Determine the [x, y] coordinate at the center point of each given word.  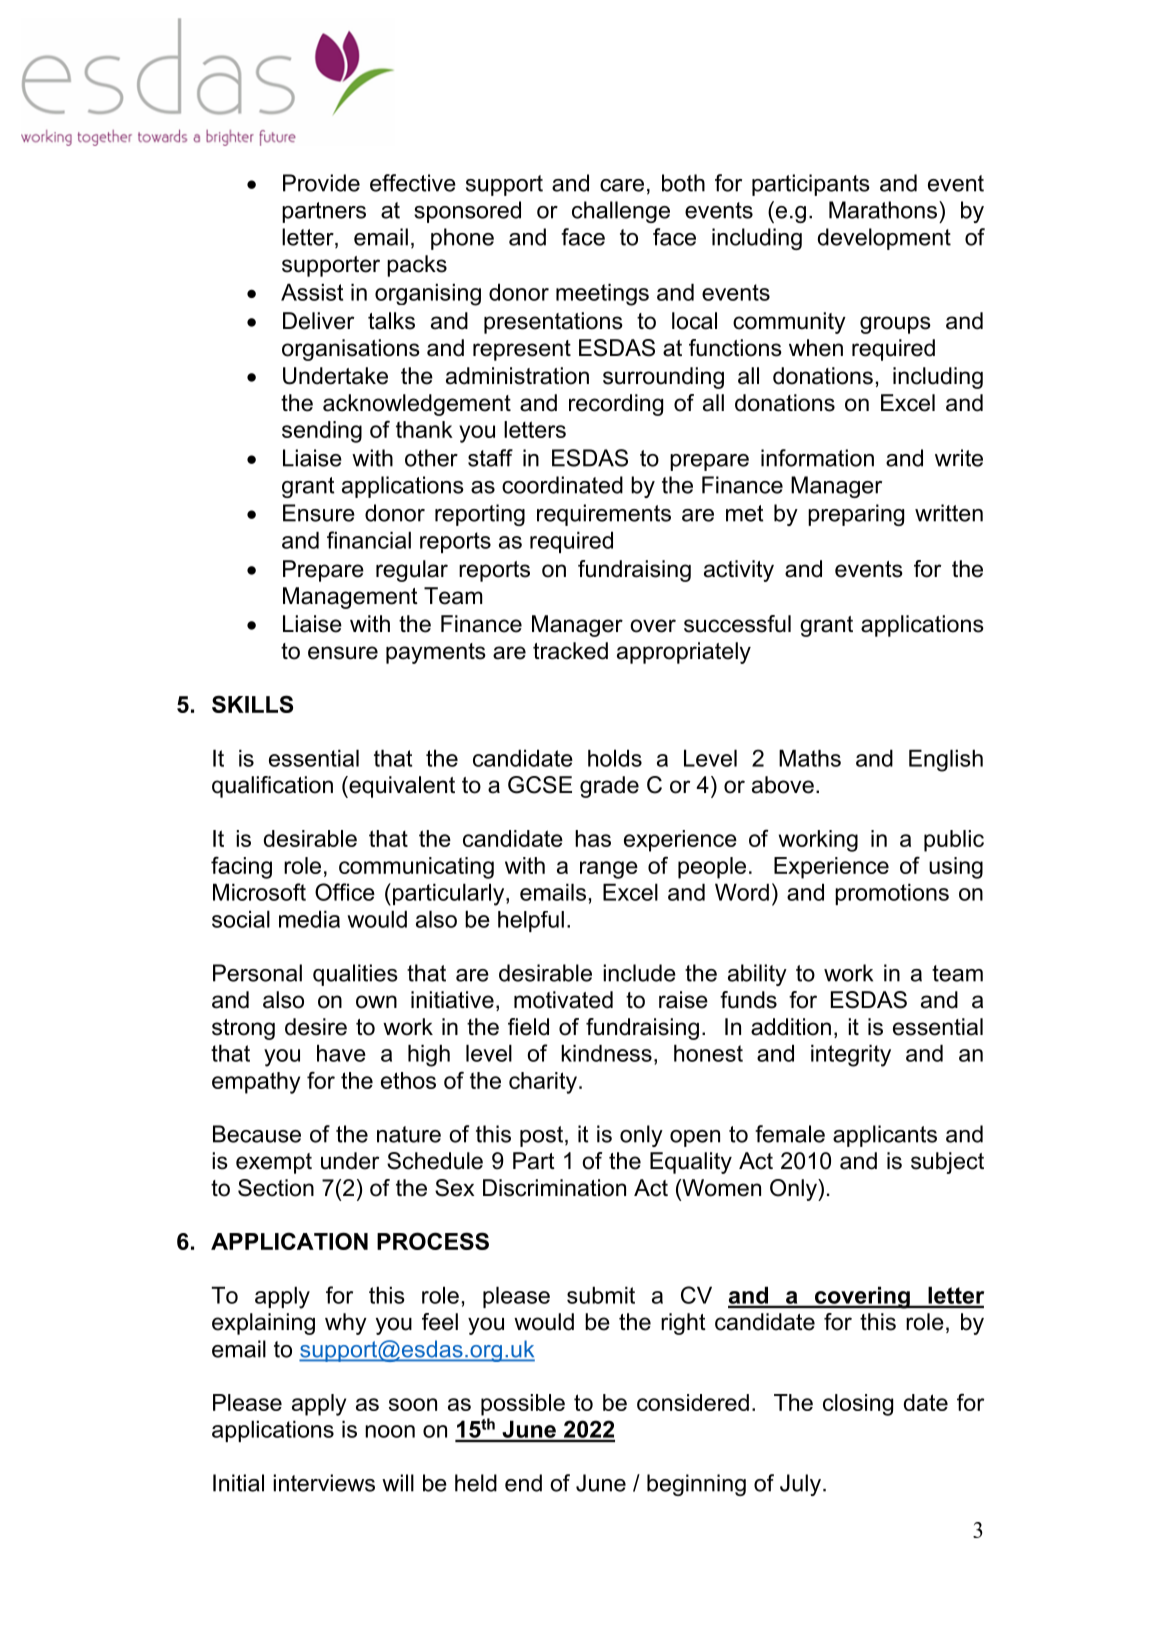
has [593, 838]
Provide [321, 183]
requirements [604, 515]
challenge [621, 212]
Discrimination [554, 1188]
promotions [892, 894]
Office [345, 892]
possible [523, 1405]
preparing [856, 515]
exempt [274, 1163]
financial [369, 540]
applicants [885, 1136]
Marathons [884, 210]
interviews [324, 1483]
